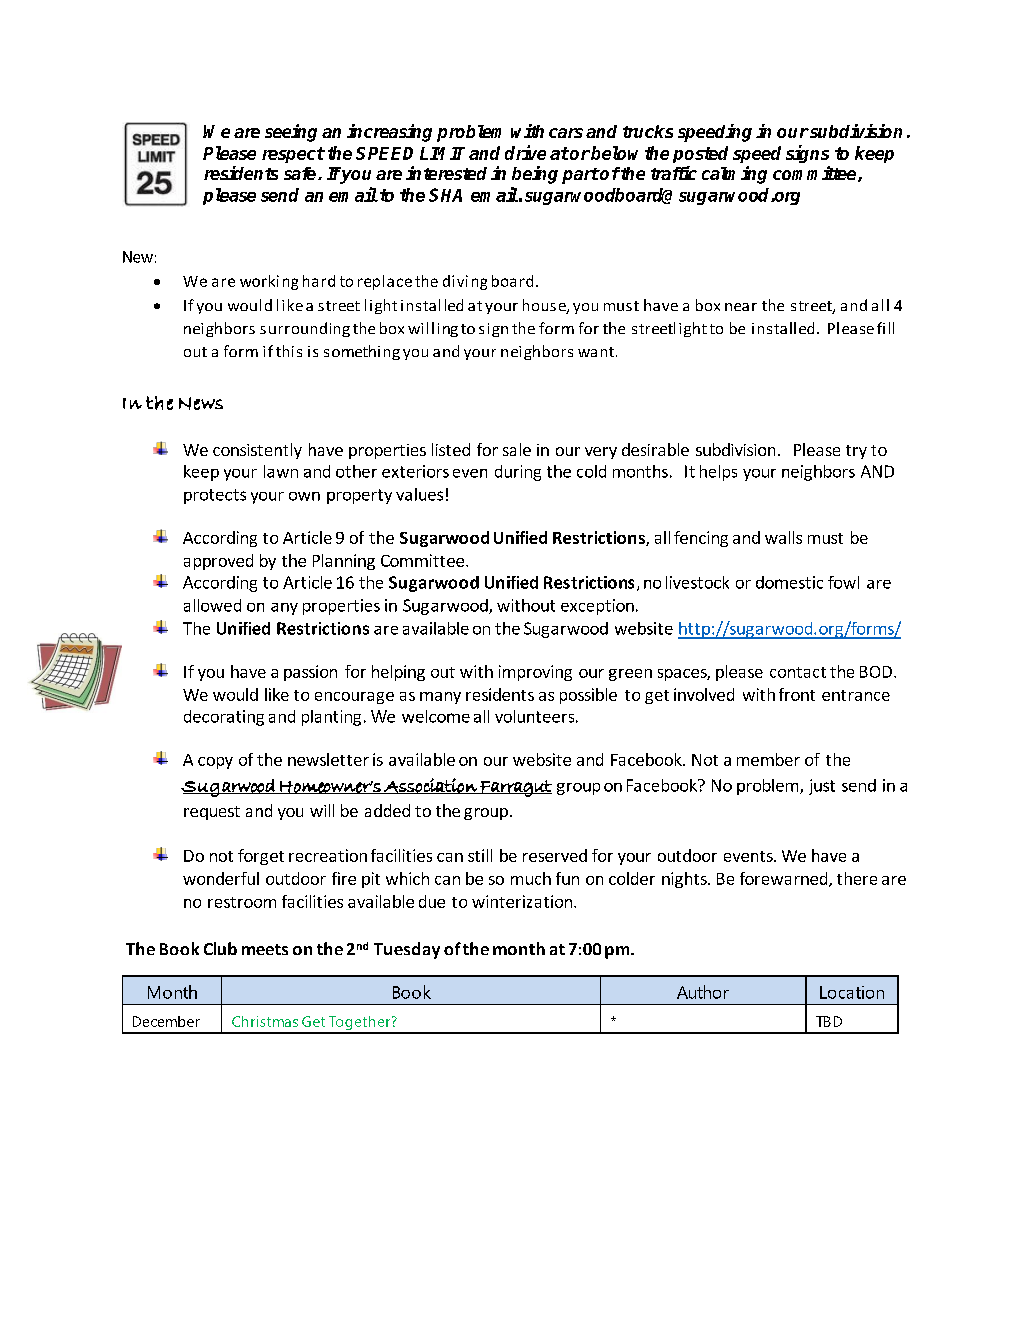 Image resolution: width=1034 pixels, height=1338 pixels. What do you see at coordinates (293, 155) in the document?
I see `respect` at bounding box center [293, 155].
